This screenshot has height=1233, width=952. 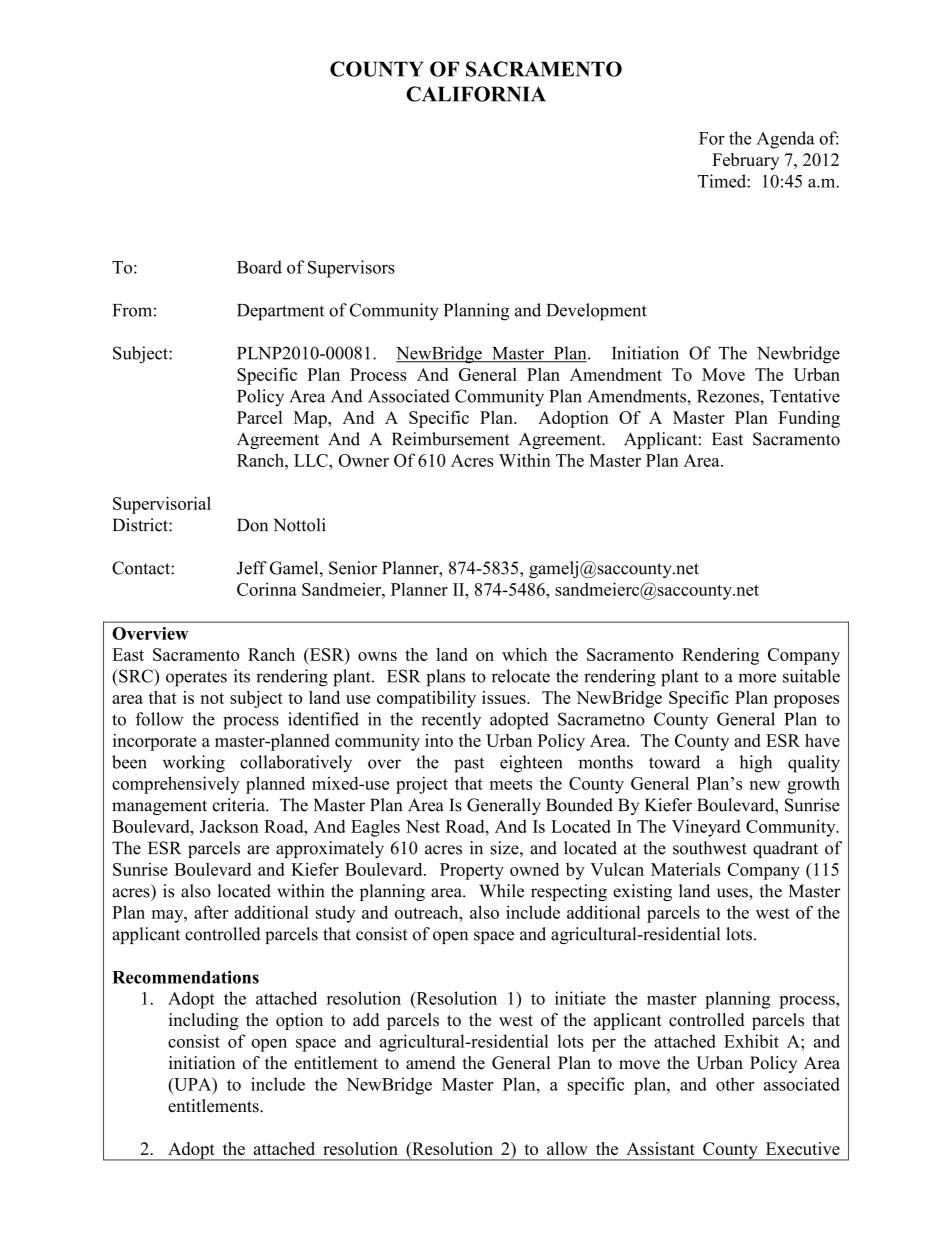 I want to click on allow, so click(x=567, y=1148).
